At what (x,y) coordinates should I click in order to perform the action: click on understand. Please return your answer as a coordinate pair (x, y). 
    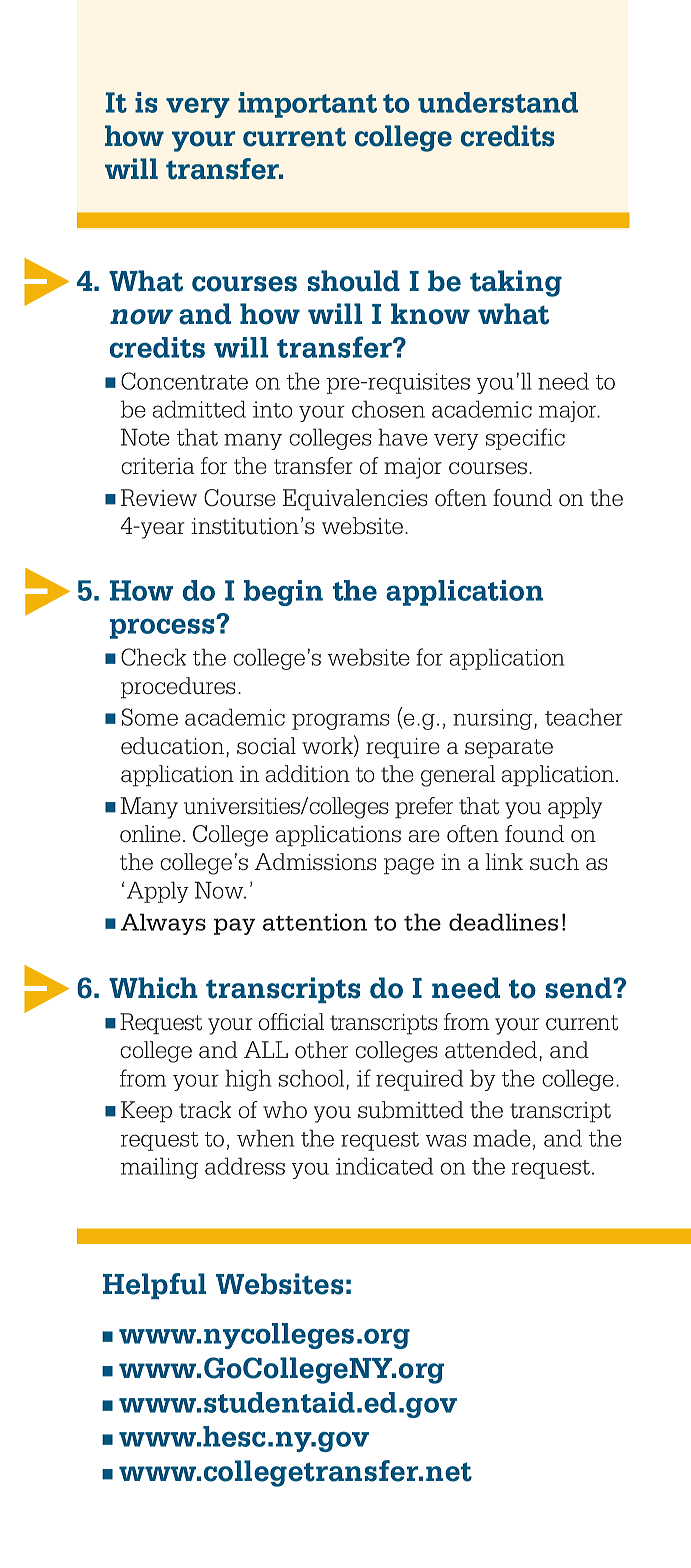
    Looking at the image, I should click on (498, 102).
